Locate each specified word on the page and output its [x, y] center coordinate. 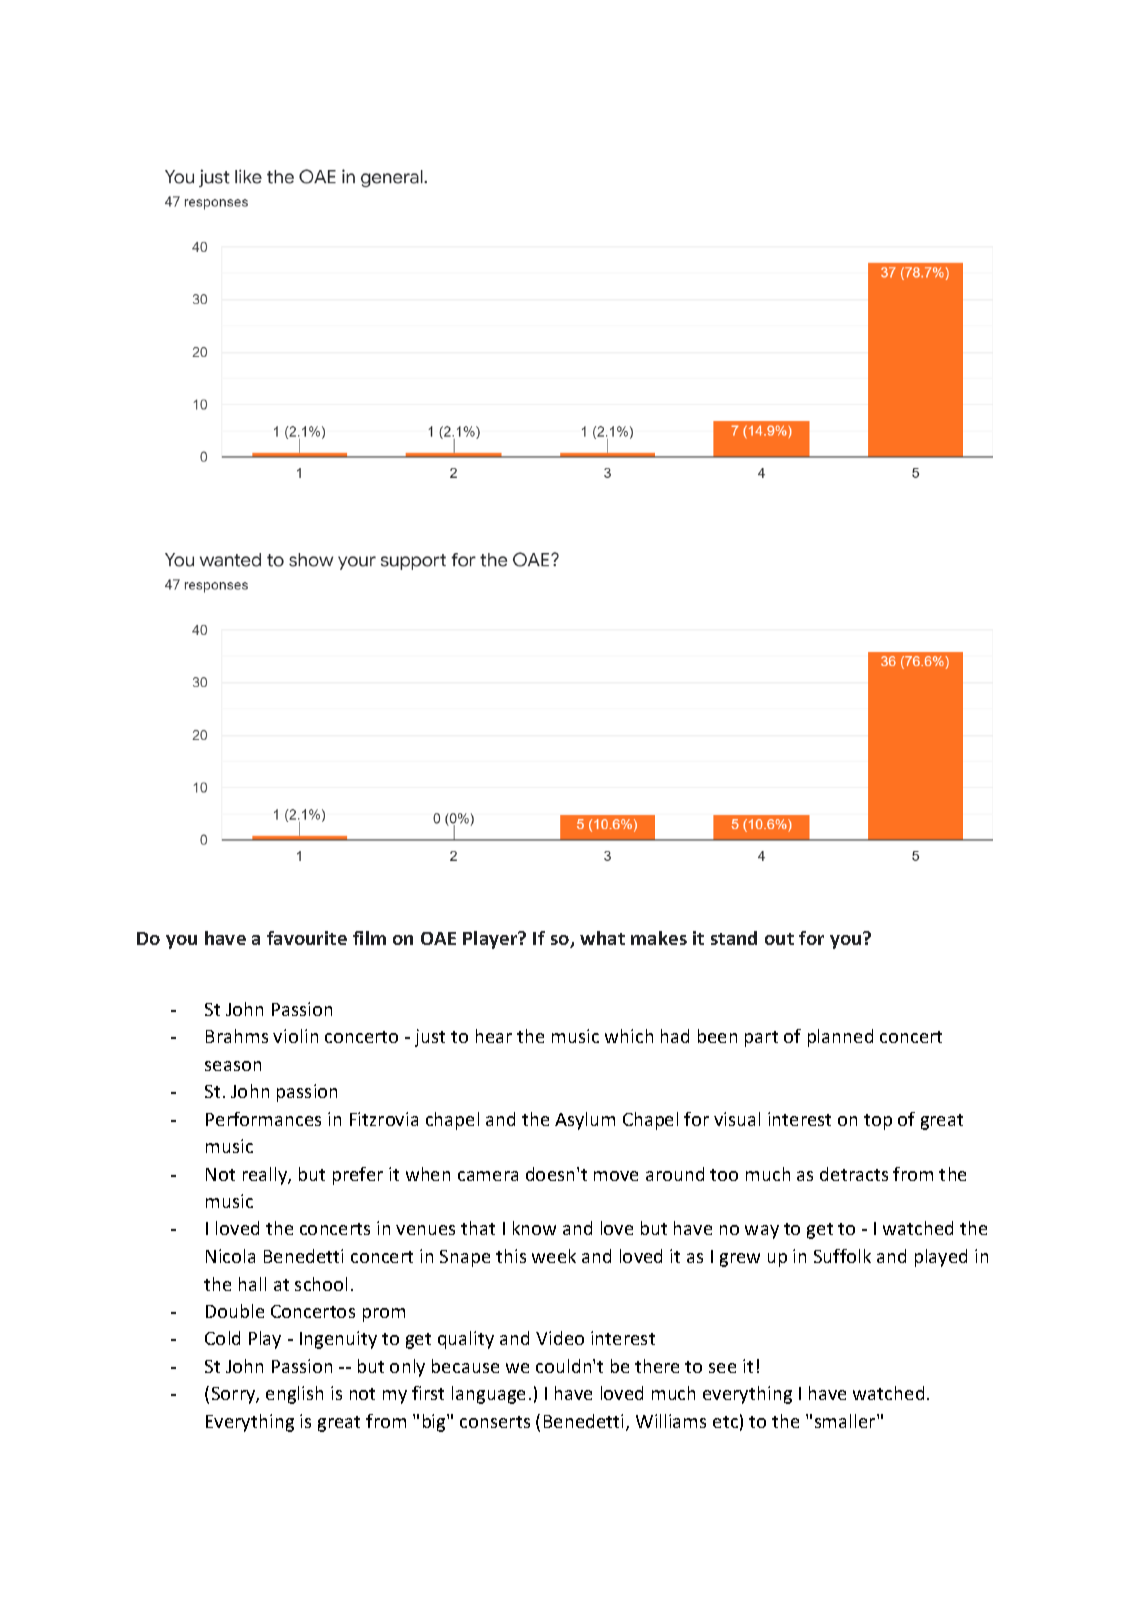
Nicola [230, 1256]
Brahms [237, 1036]
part [761, 1039]
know [534, 1228]
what [602, 938]
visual [737, 1119]
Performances [263, 1119]
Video [560, 1338]
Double [235, 1311]
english [294, 1395]
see [722, 1368]
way [762, 1232]
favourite [307, 938]
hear [494, 1036]
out [779, 939]
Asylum [585, 1121]
